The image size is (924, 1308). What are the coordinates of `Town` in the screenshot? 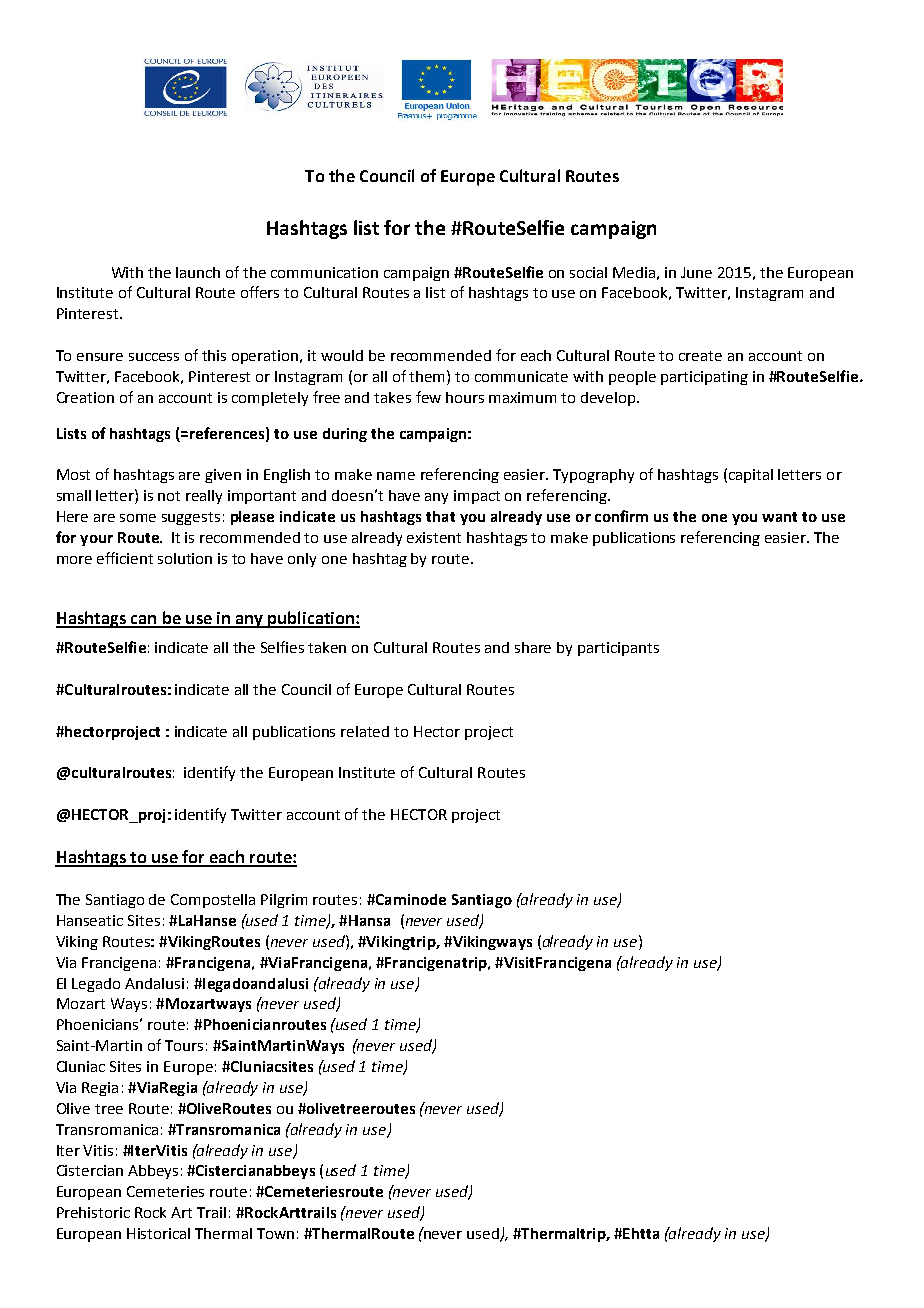 It's located at (275, 1233).
